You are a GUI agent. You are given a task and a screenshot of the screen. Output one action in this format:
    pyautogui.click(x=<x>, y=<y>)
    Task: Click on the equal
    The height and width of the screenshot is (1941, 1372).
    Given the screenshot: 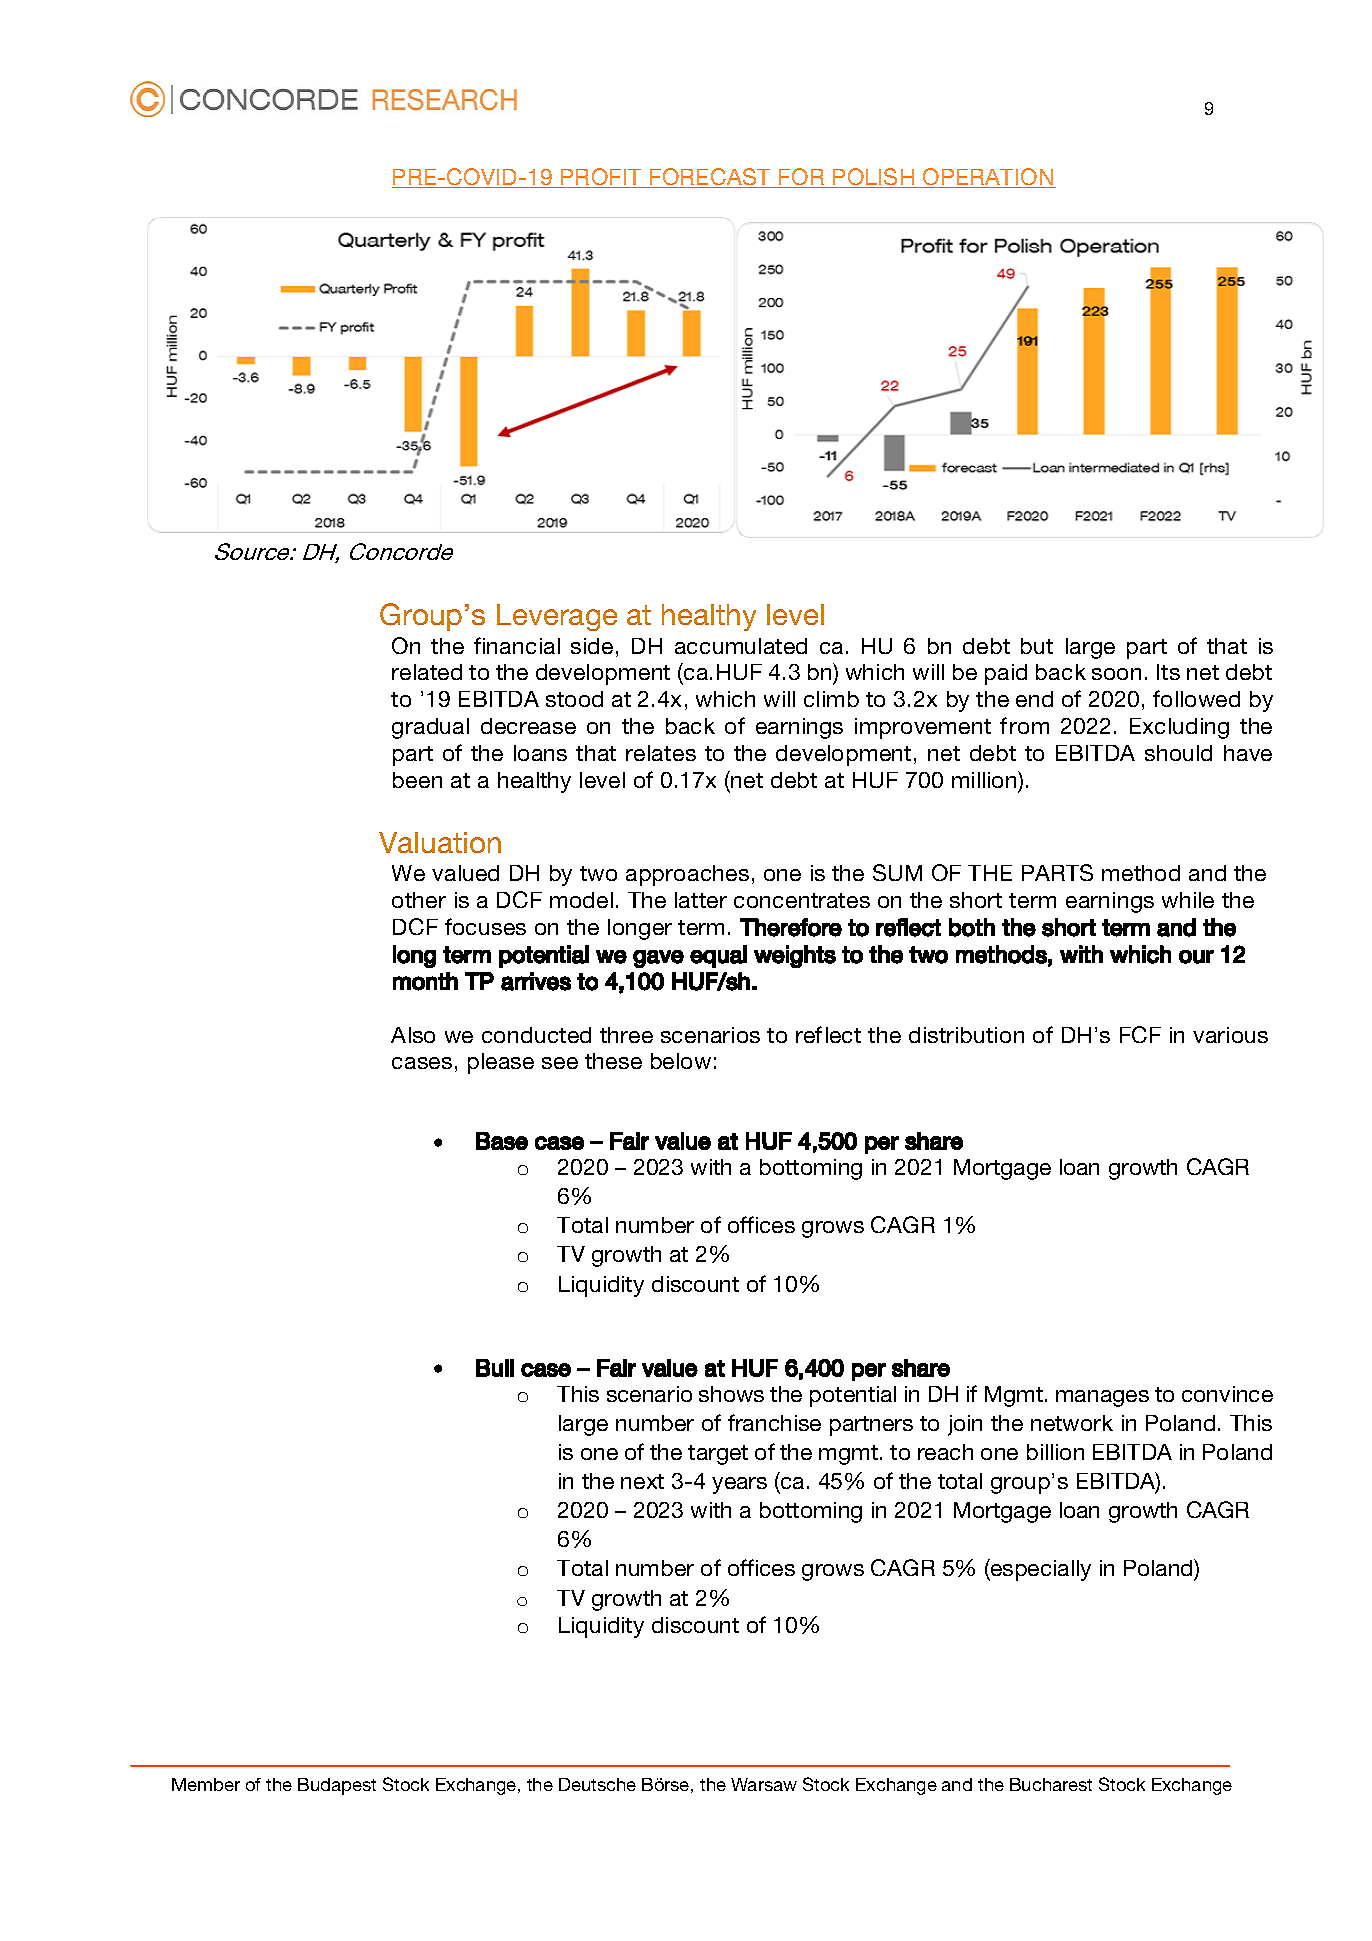 What is the action you would take?
    pyautogui.click(x=718, y=956)
